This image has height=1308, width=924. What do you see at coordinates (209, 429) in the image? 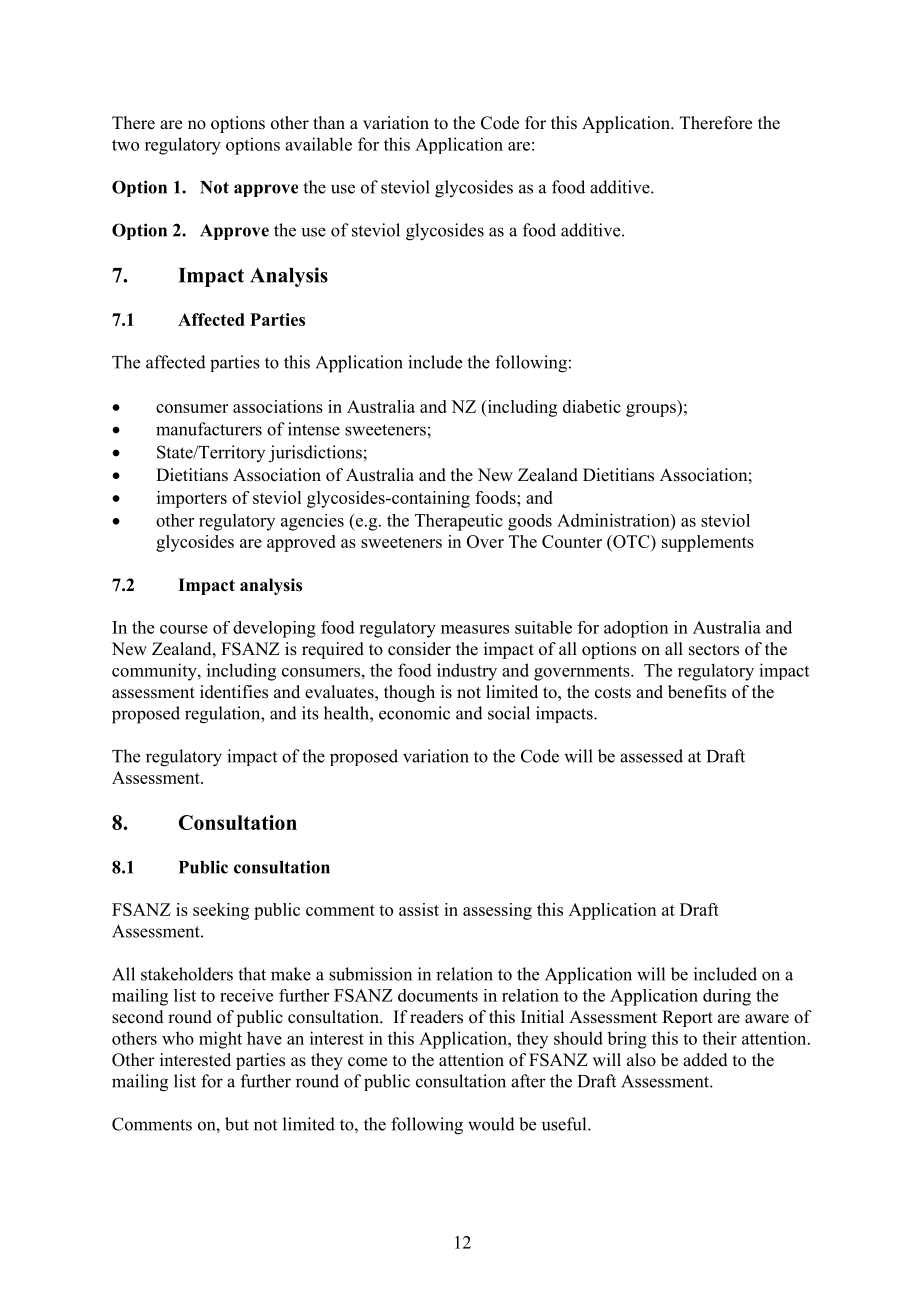
I see `manufacturers` at bounding box center [209, 429].
